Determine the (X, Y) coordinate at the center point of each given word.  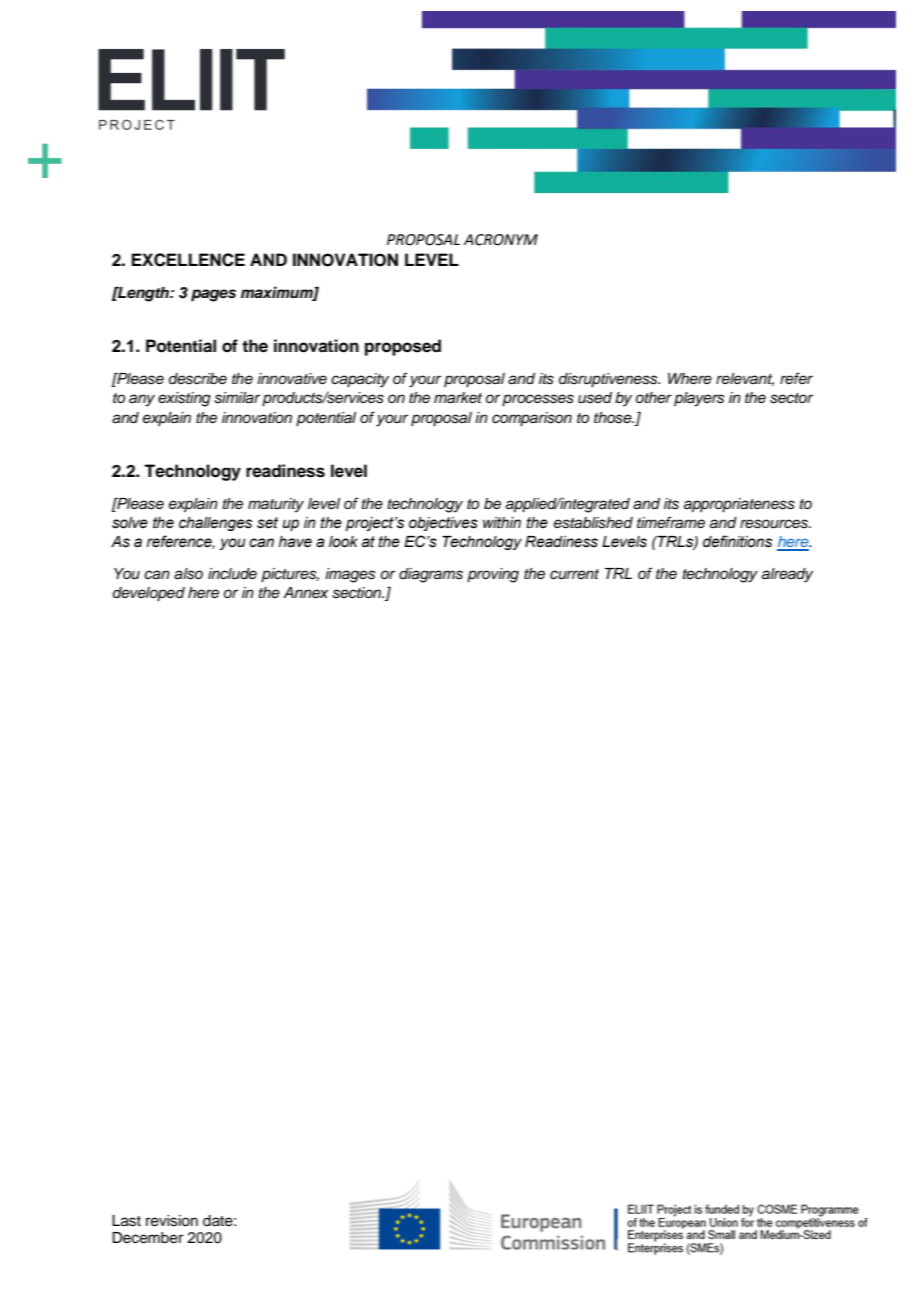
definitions (737, 541)
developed (149, 594)
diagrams (431, 575)
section (358, 593)
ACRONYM (501, 240)
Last (126, 1221)
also (188, 574)
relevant (745, 379)
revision (172, 1221)
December (147, 1238)
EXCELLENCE (188, 260)
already (787, 575)
